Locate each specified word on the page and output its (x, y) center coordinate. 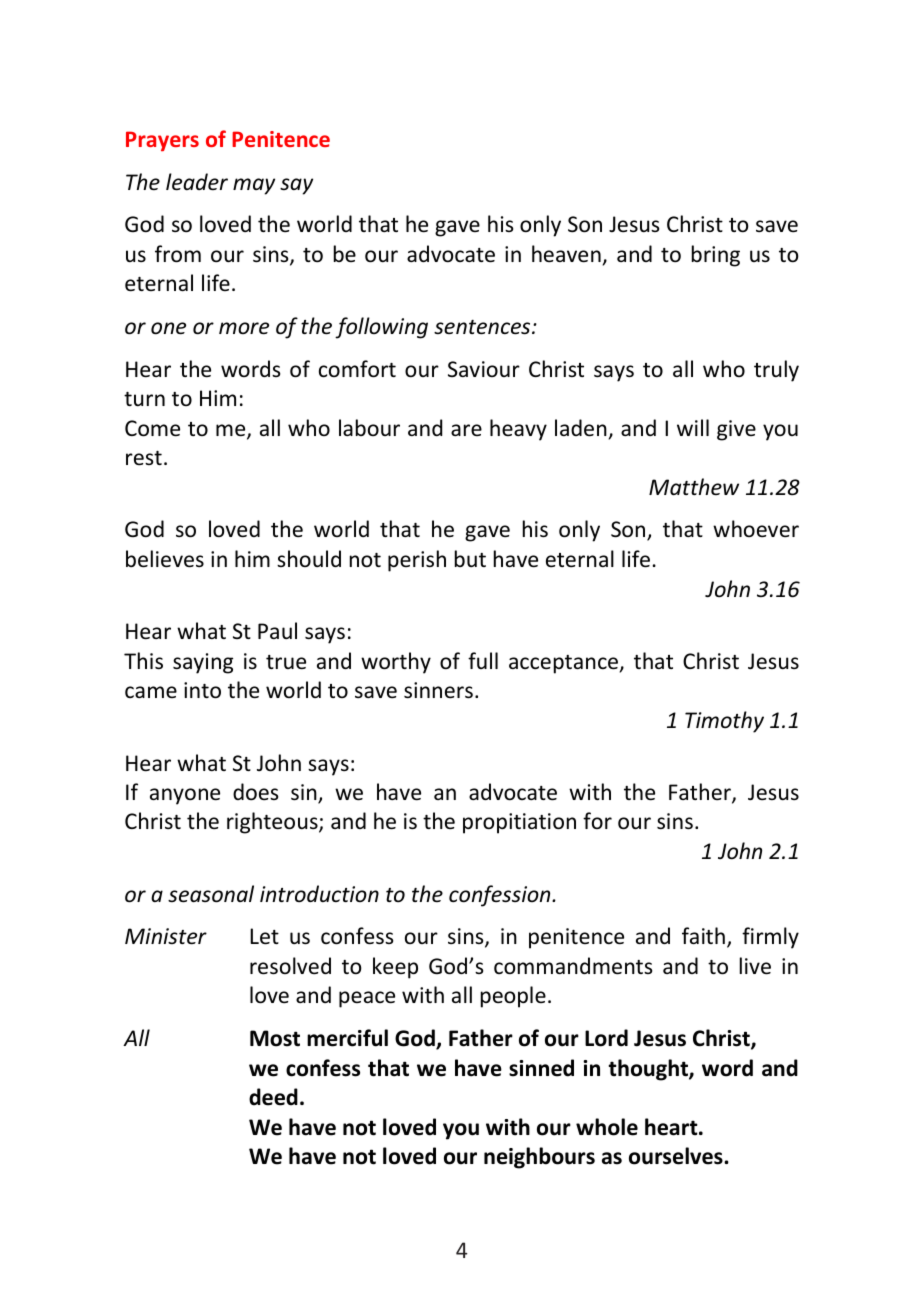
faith (703, 935)
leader (197, 182)
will (693, 427)
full (483, 660)
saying (203, 663)
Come (152, 428)
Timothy (724, 722)
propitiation (519, 823)
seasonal (211, 894)
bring (716, 256)
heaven (566, 254)
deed (273, 1097)
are (466, 430)
